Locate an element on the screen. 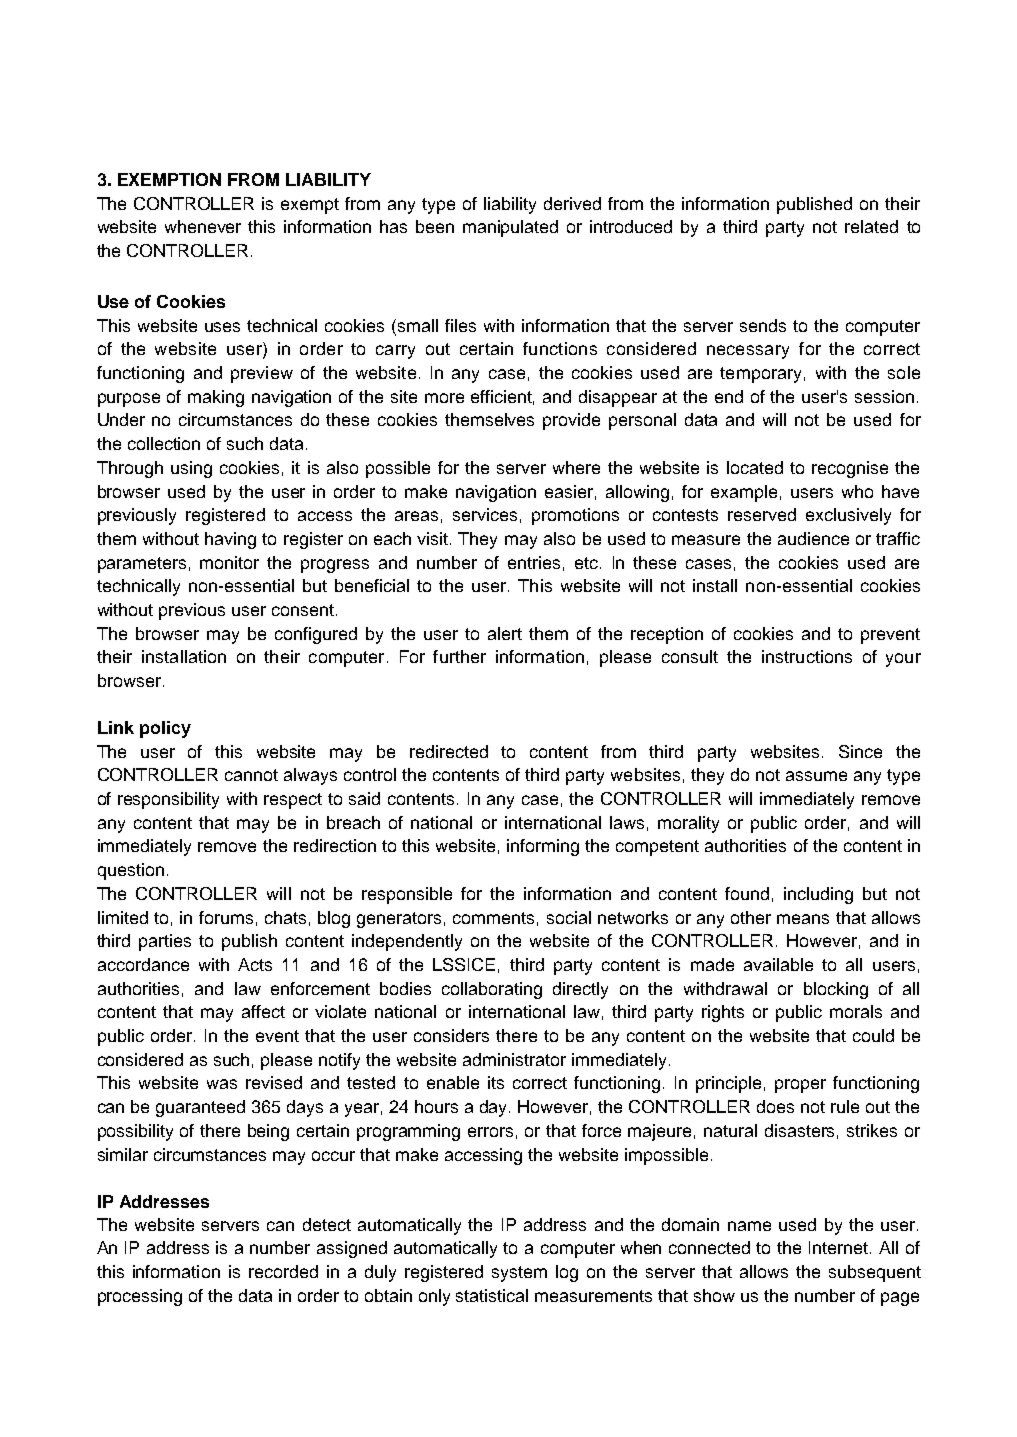 This screenshot has height=1437, width=1017. cannot is located at coordinates (251, 775).
